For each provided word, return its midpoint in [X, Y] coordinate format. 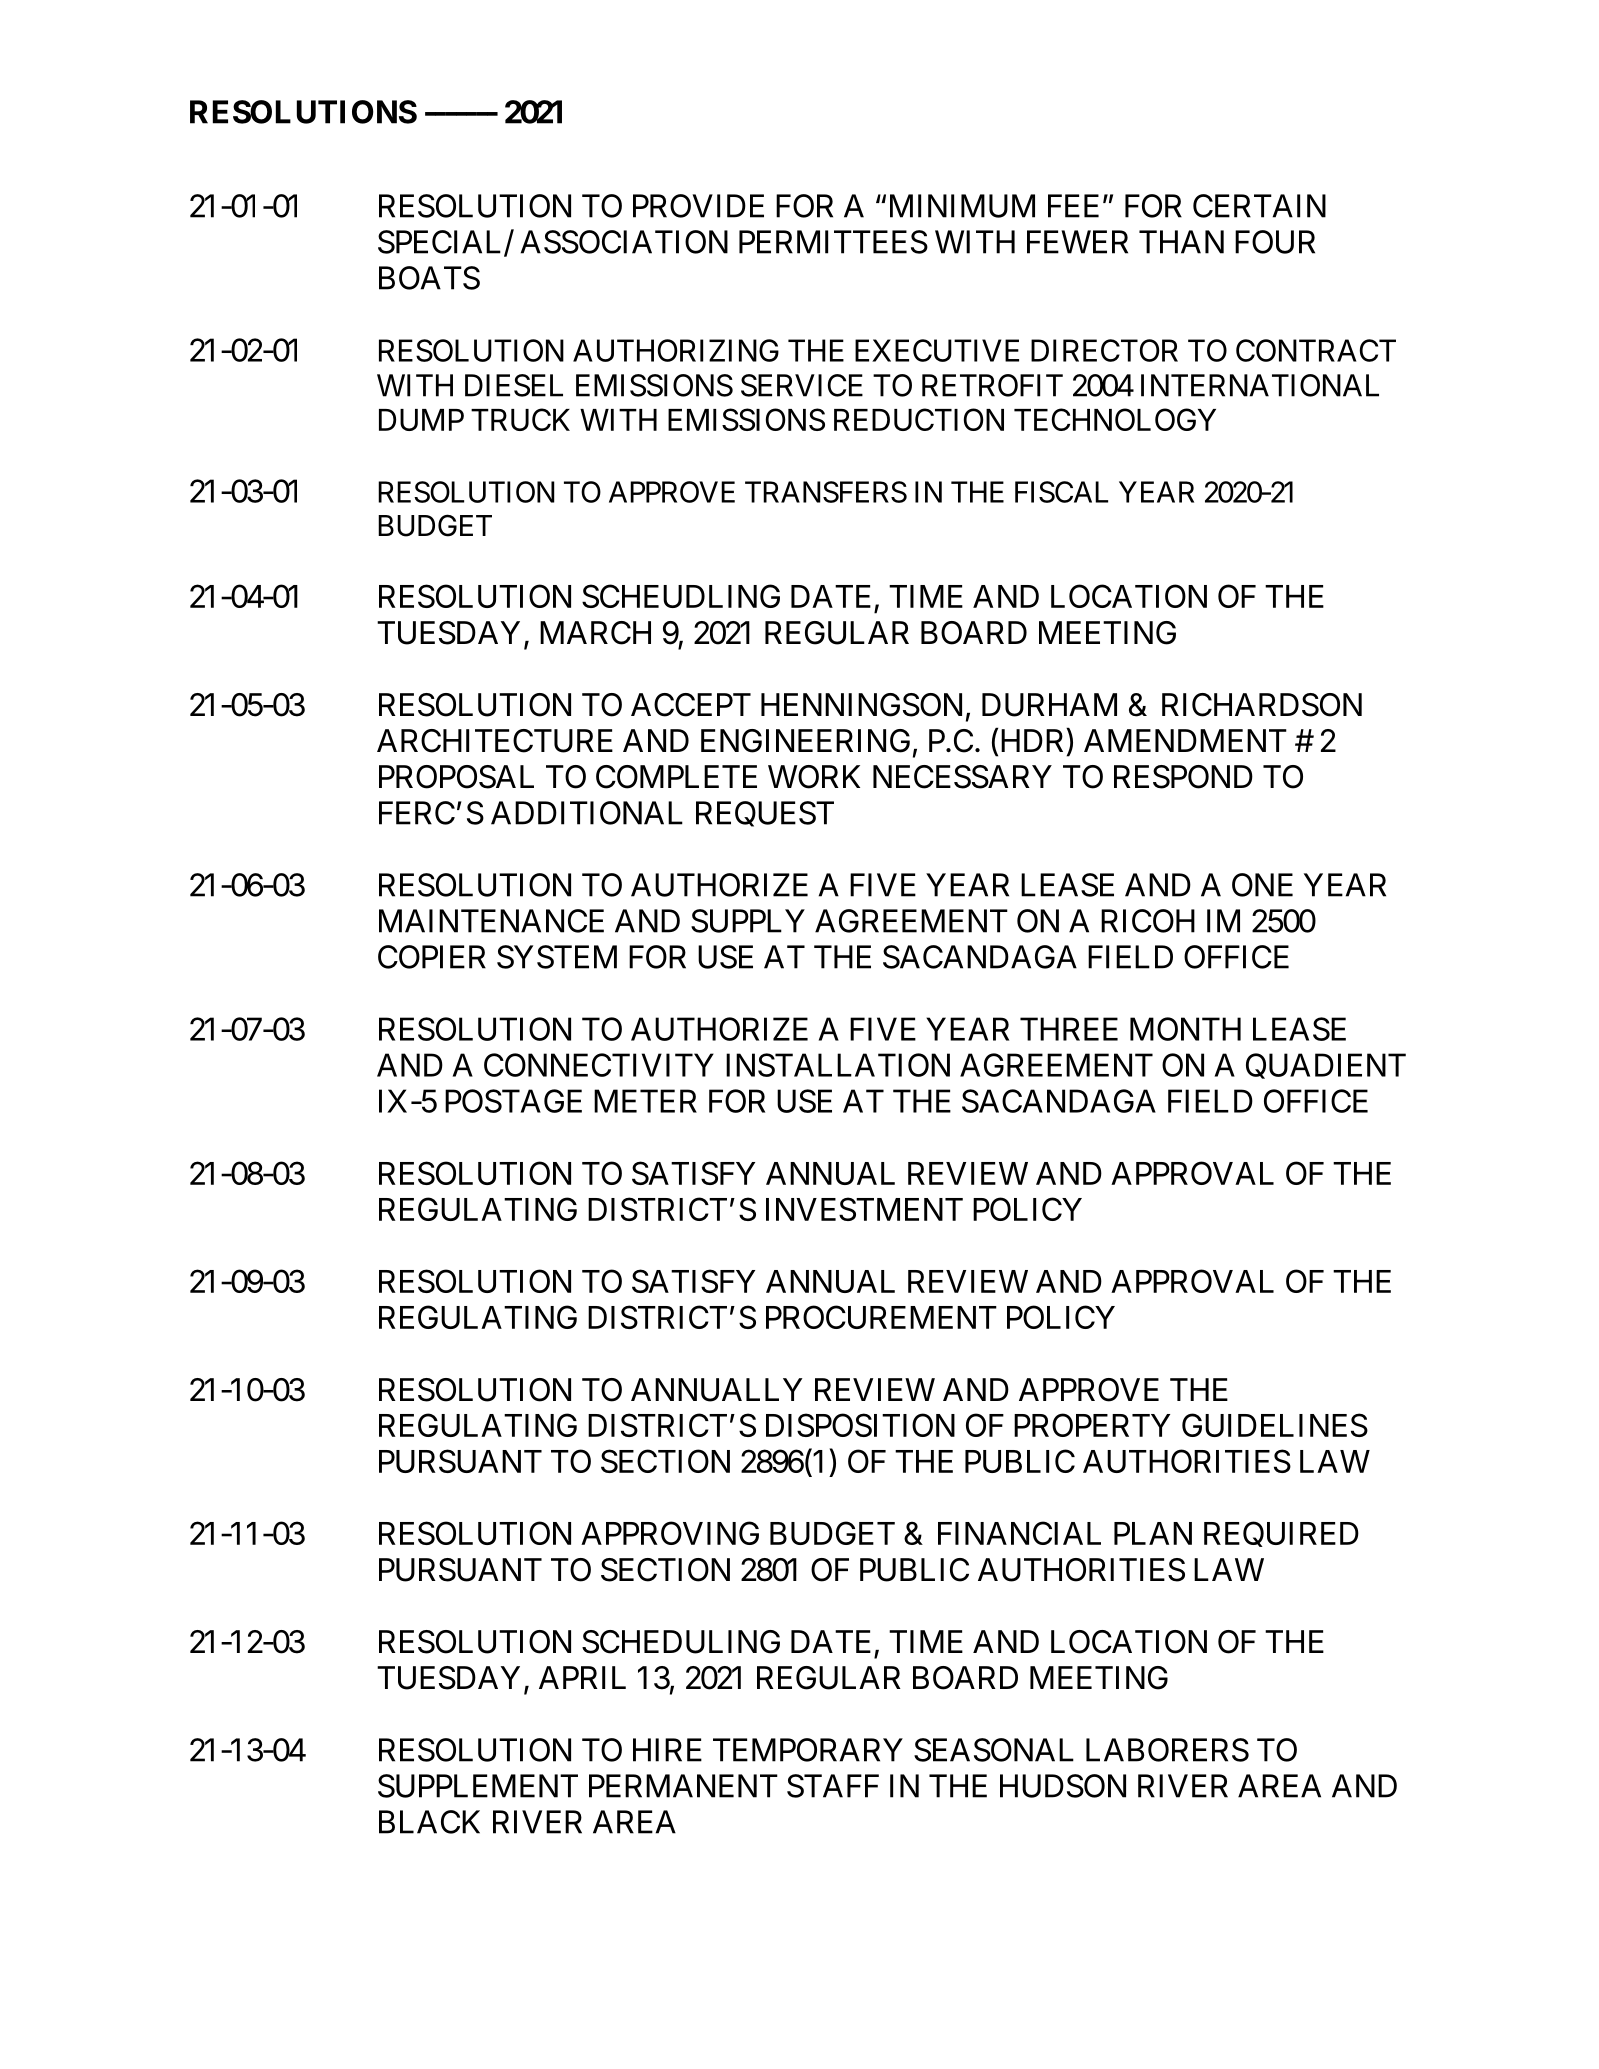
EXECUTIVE [937, 350]
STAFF [833, 1786]
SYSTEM [557, 957]
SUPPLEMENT [478, 1786]
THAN [1181, 242]
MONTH [1185, 1029]
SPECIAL [441, 243]
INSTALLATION [838, 1065]
